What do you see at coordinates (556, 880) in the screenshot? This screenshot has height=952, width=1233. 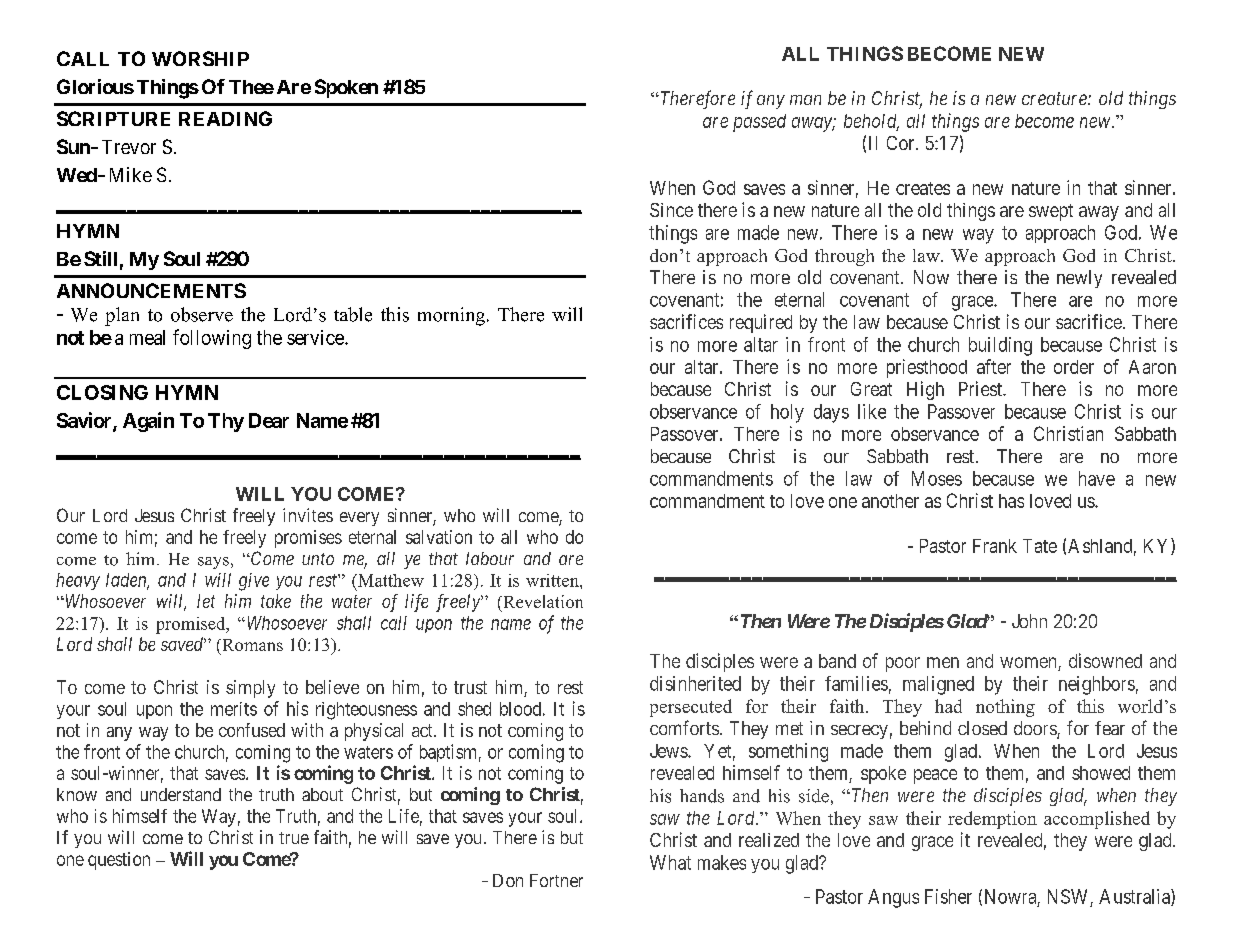 I see `Fortner` at bounding box center [556, 880].
